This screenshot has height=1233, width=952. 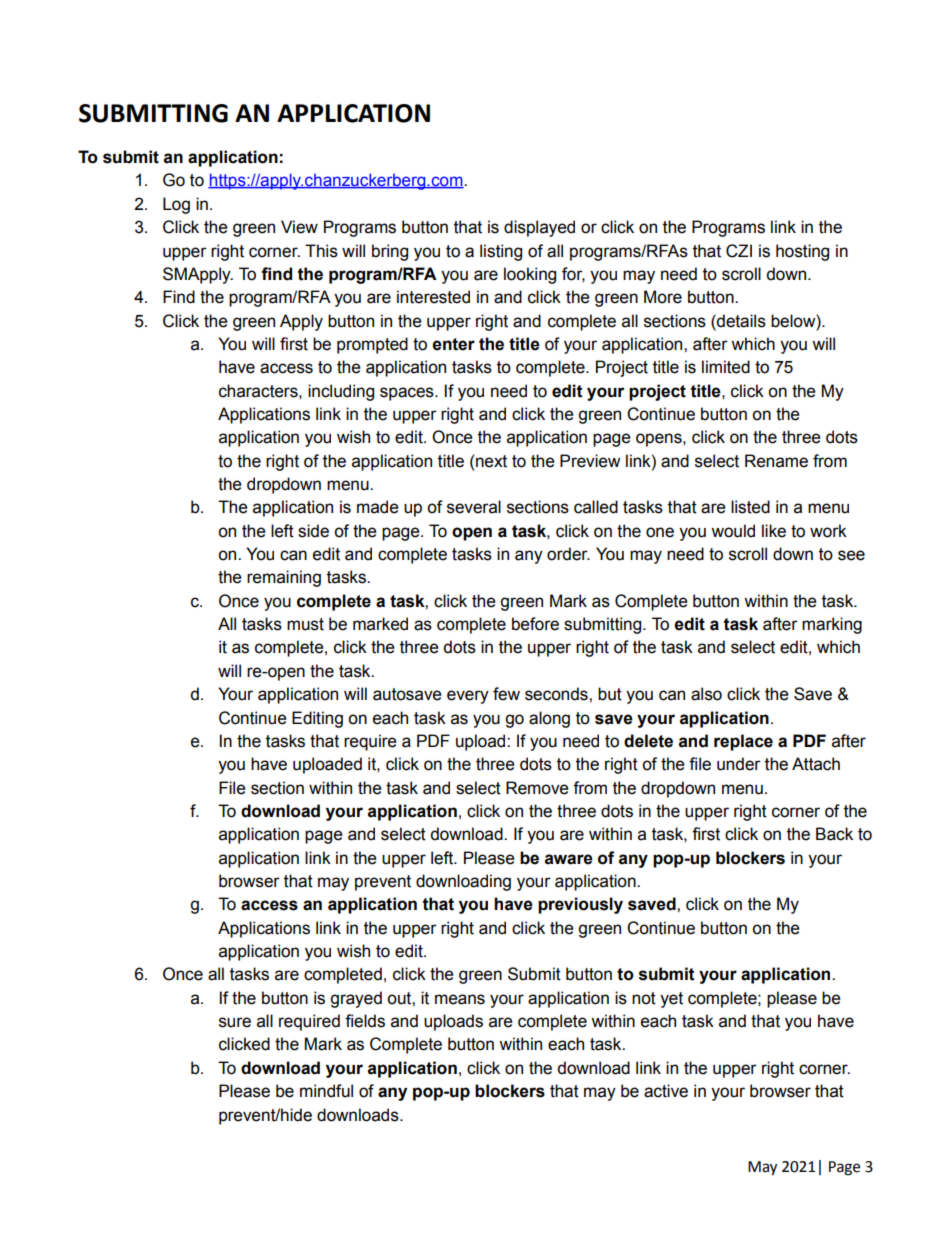 What do you see at coordinates (235, 1022) in the screenshot?
I see `sure` at bounding box center [235, 1022].
